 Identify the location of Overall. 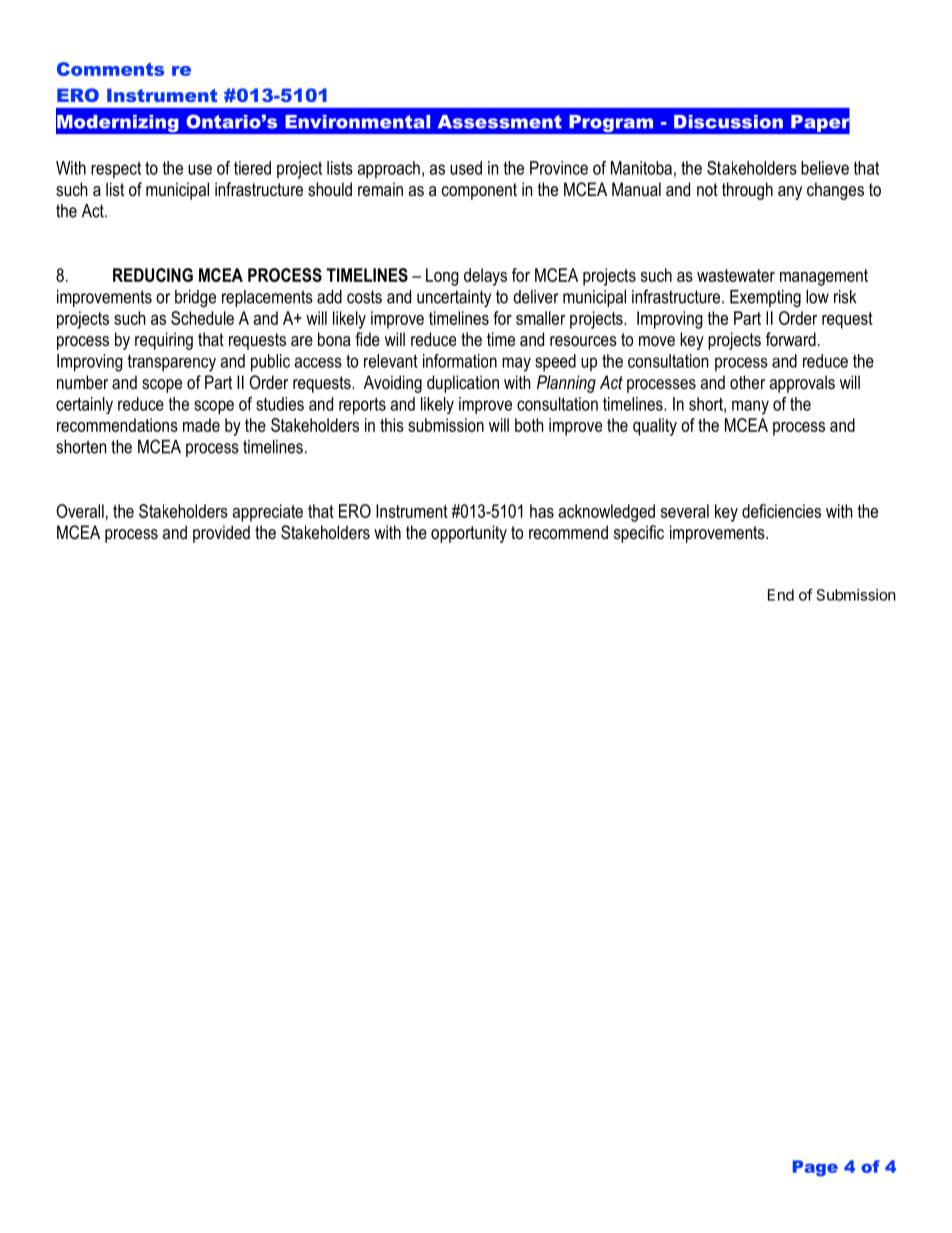
(80, 511).
